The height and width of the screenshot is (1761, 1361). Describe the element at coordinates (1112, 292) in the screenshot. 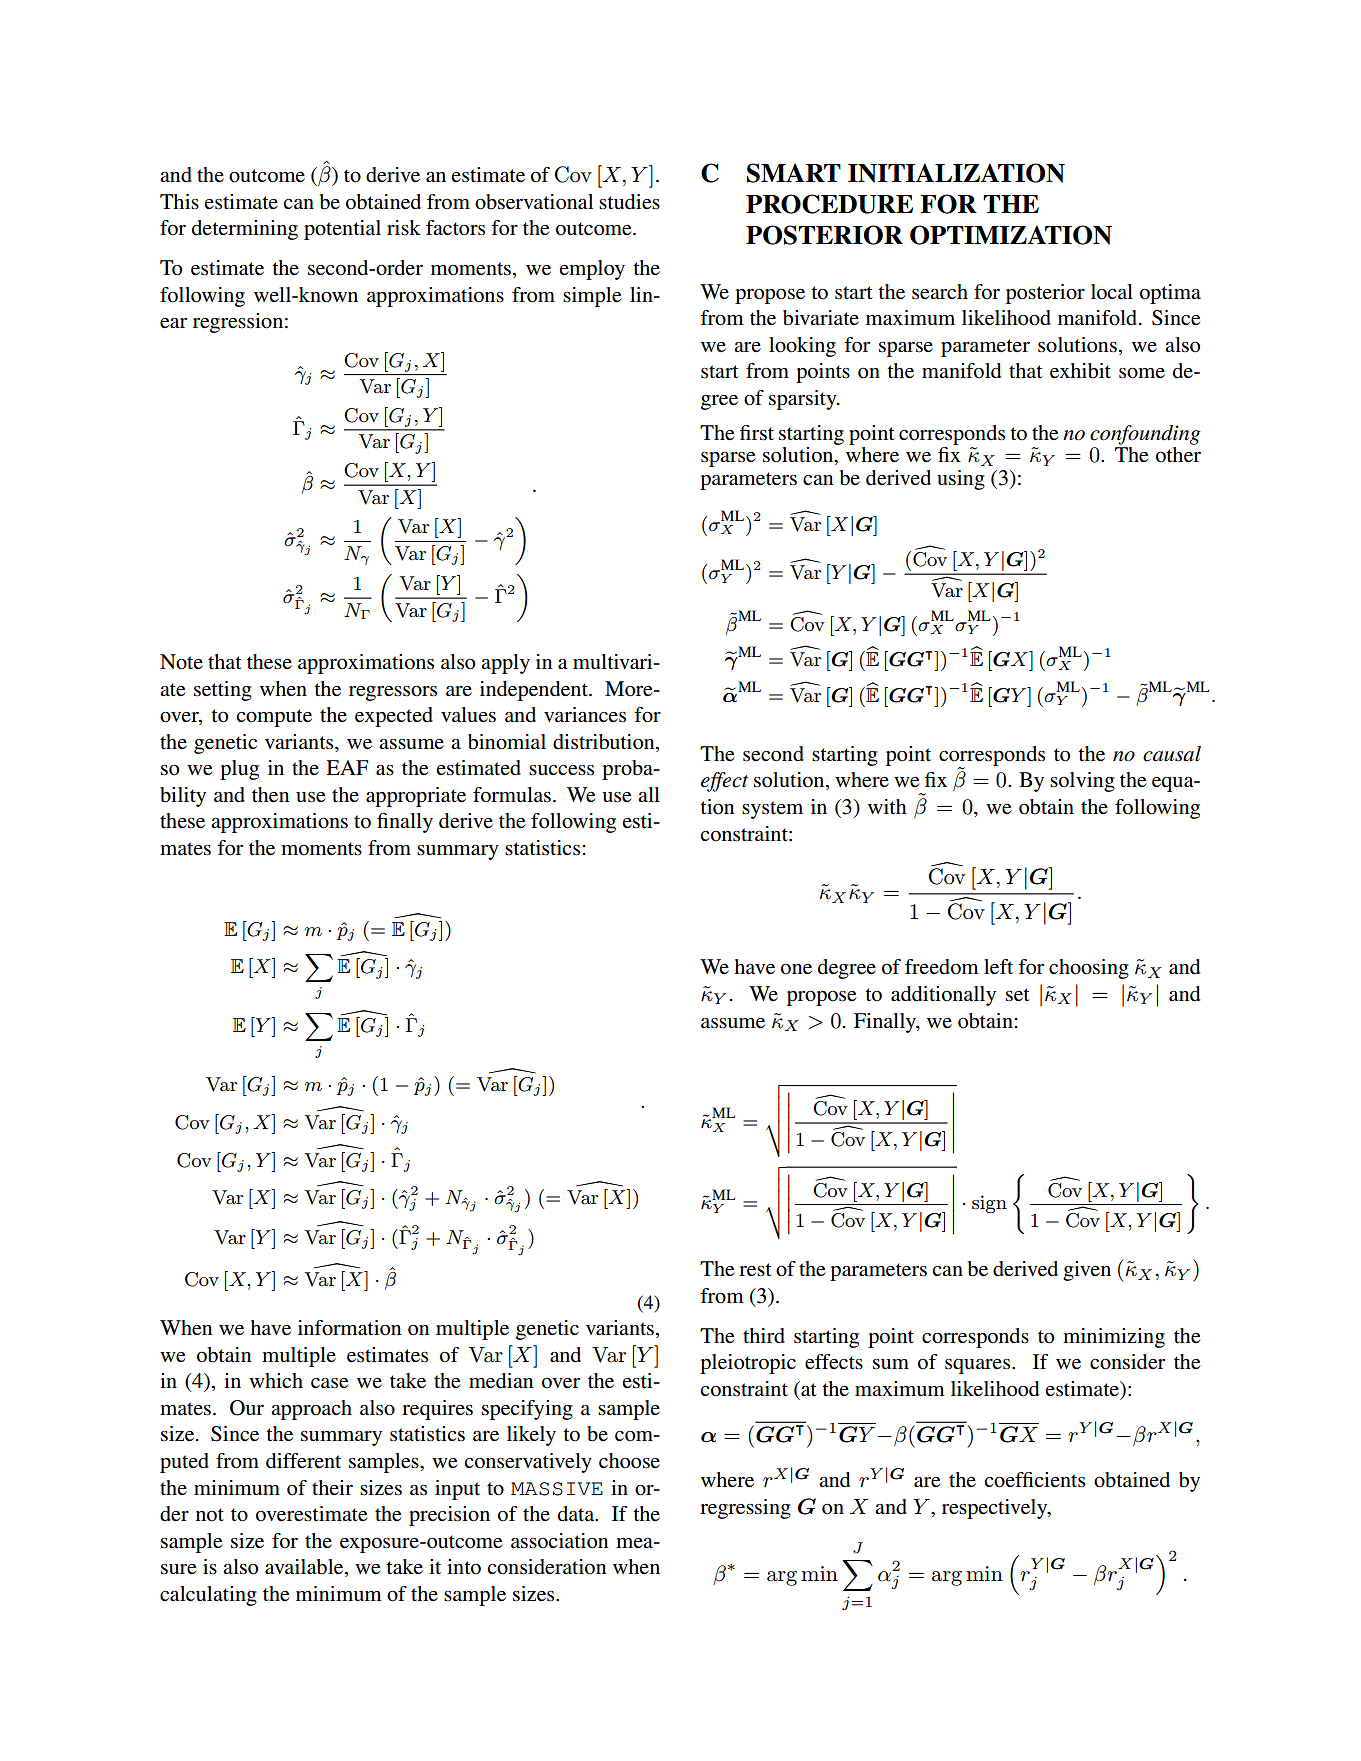

I see `local` at that location.
